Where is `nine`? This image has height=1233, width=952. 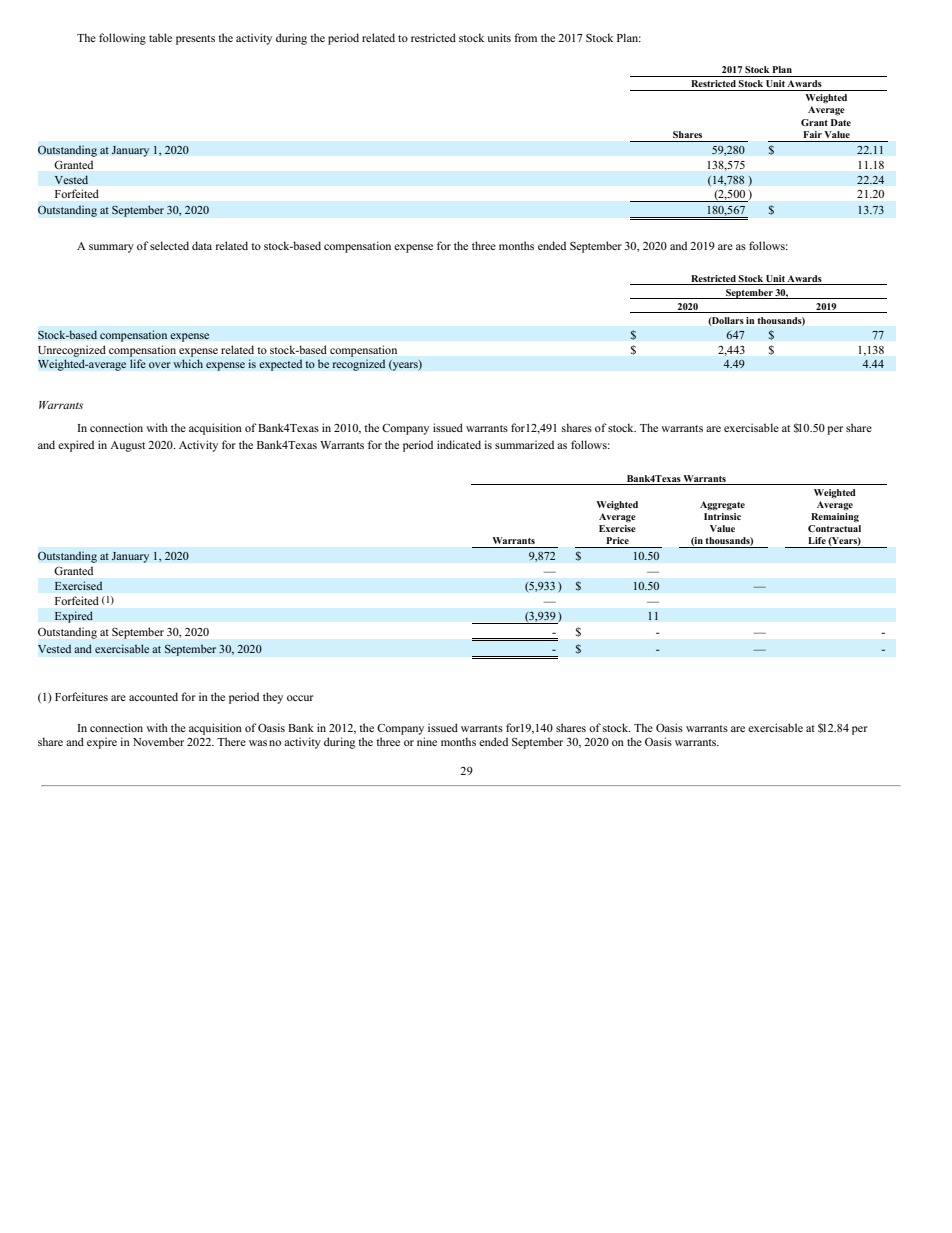
nine is located at coordinates (427, 741).
